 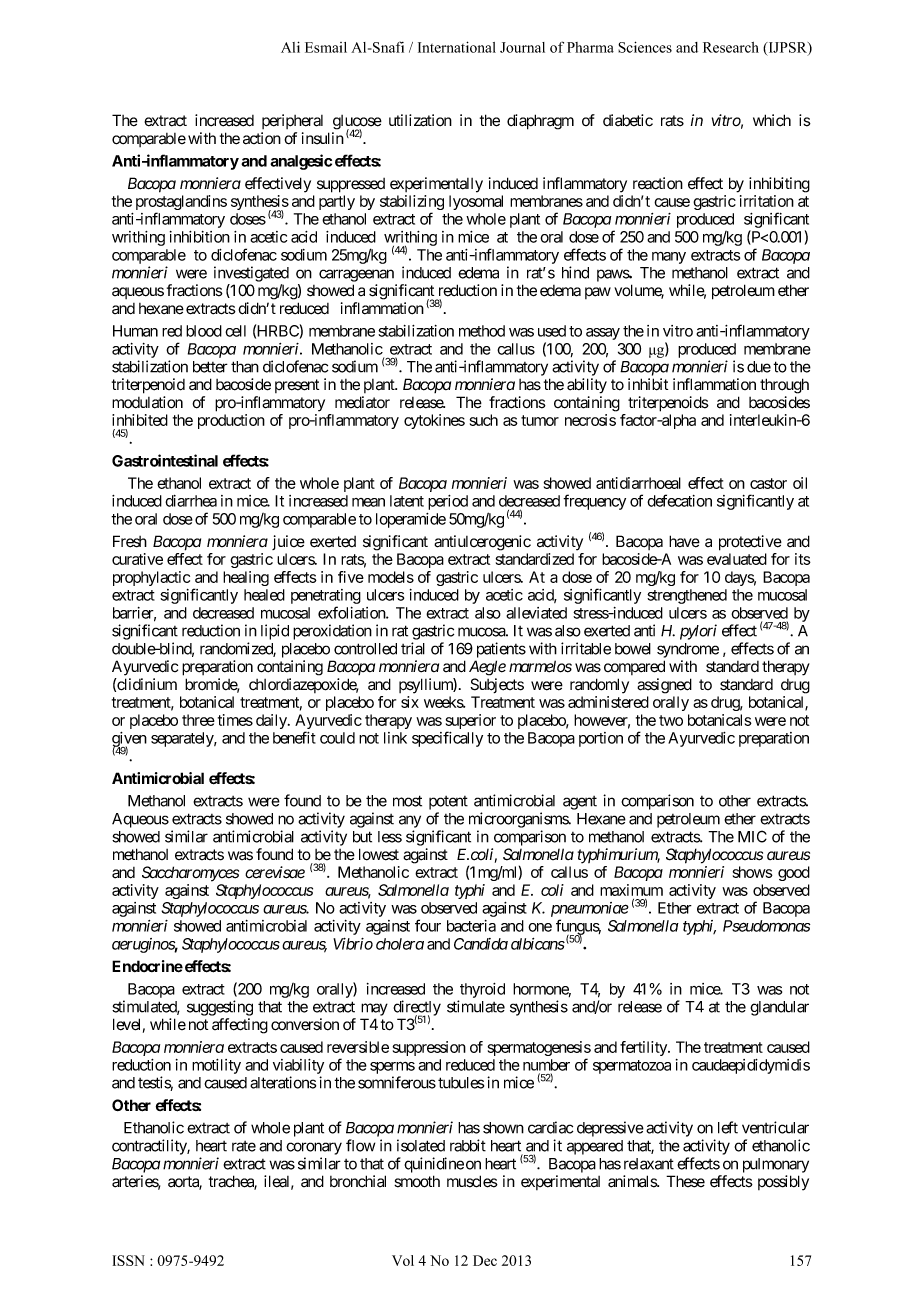 I want to click on International, so click(x=457, y=47).
